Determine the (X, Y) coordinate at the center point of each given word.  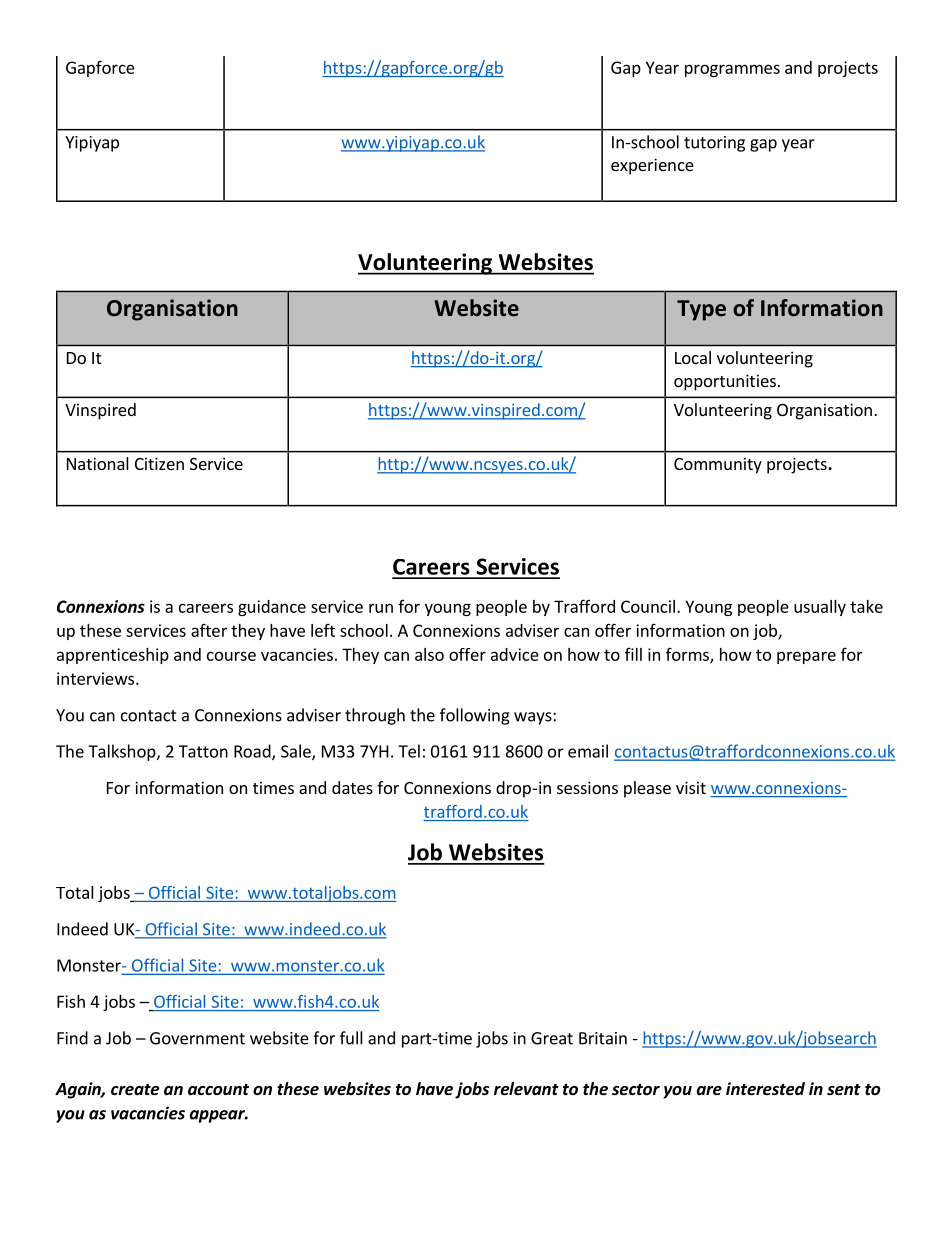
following (475, 716)
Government (197, 1038)
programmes (732, 70)
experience (652, 166)
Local (693, 357)
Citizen (159, 463)
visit (691, 787)
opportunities (725, 382)
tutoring (714, 144)
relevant (526, 1089)
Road (253, 752)
